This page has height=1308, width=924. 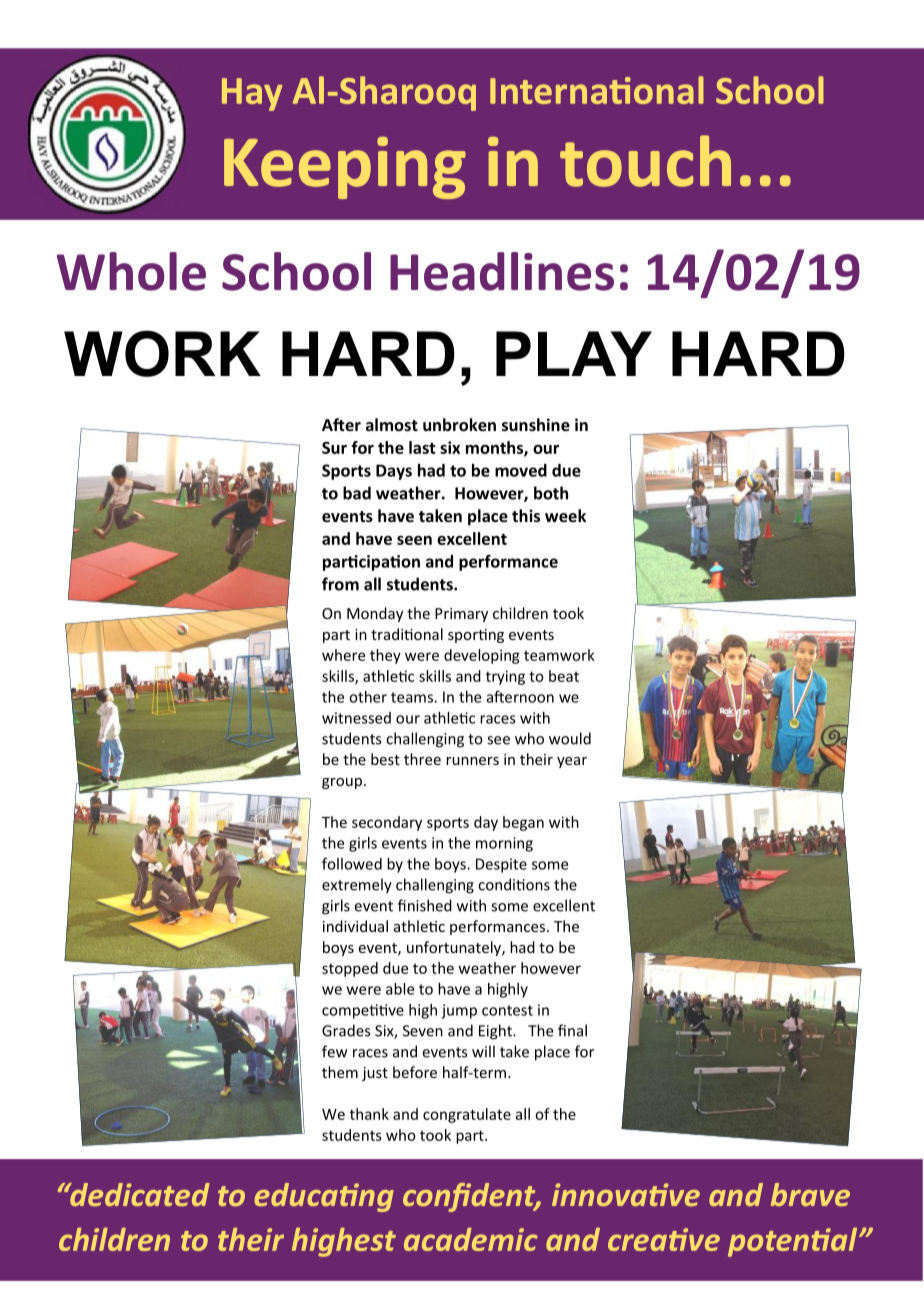 I want to click on year, so click(x=572, y=762).
